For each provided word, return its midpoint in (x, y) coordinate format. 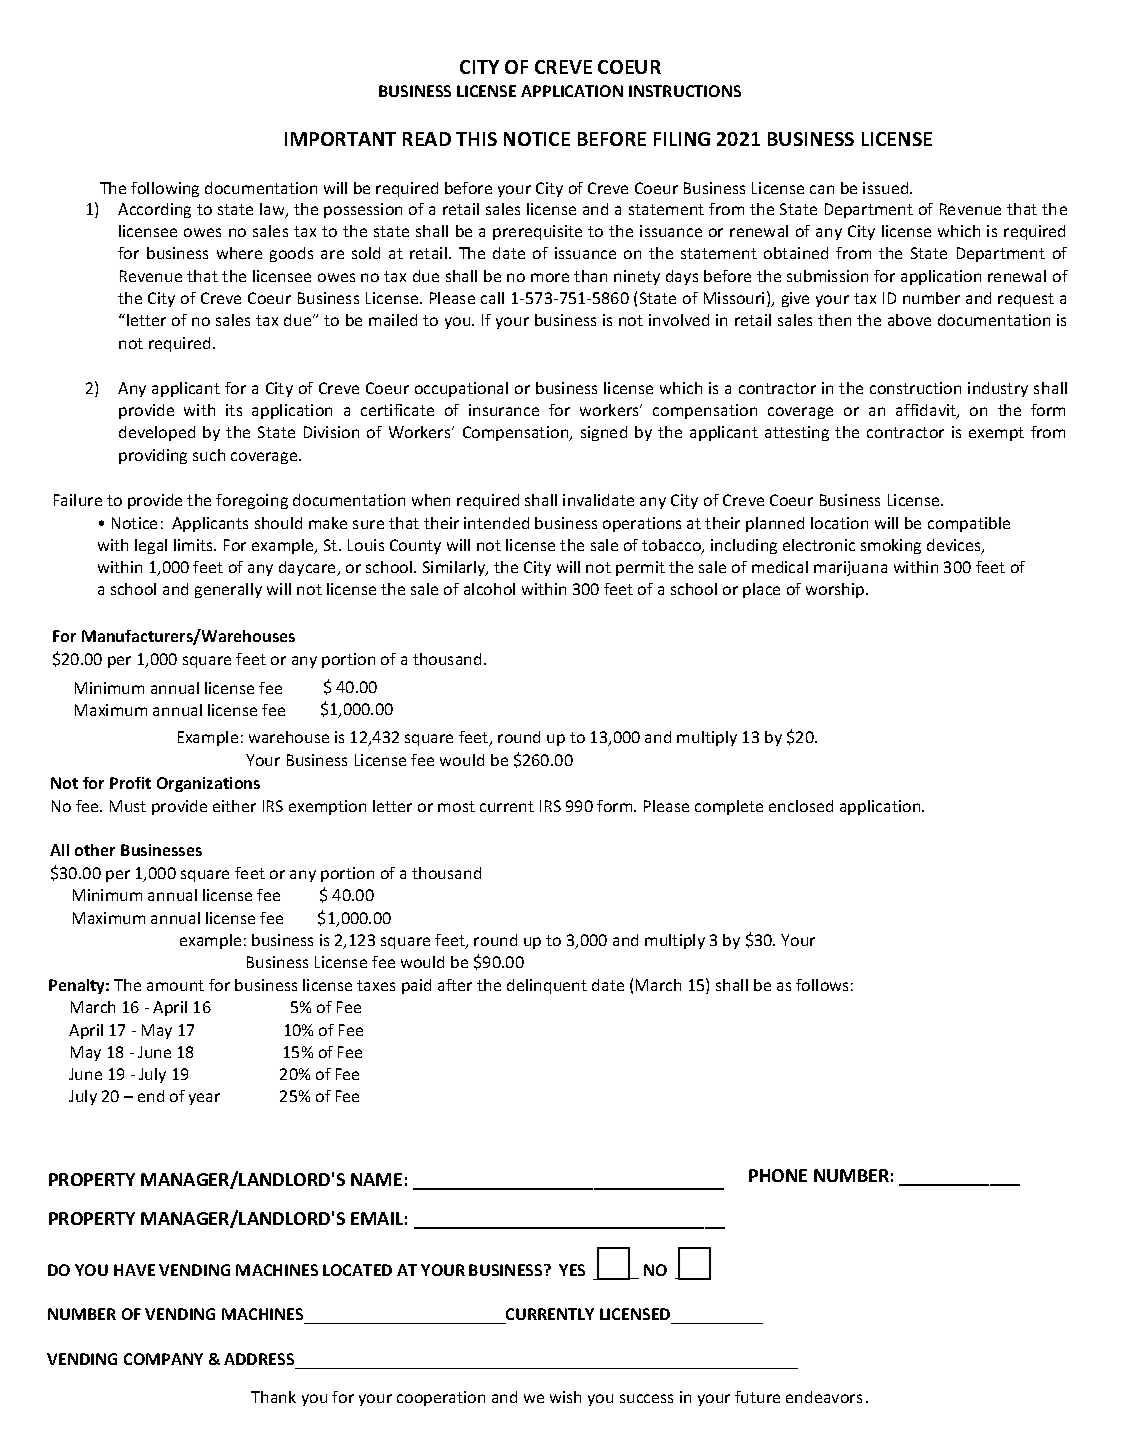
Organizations (208, 784)
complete (729, 807)
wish (565, 1397)
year (204, 1099)
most (456, 806)
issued (887, 188)
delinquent (547, 986)
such (209, 455)
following (165, 189)
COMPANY (163, 1359)
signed (604, 433)
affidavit (927, 411)
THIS (476, 139)
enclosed (801, 806)
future (757, 1397)
